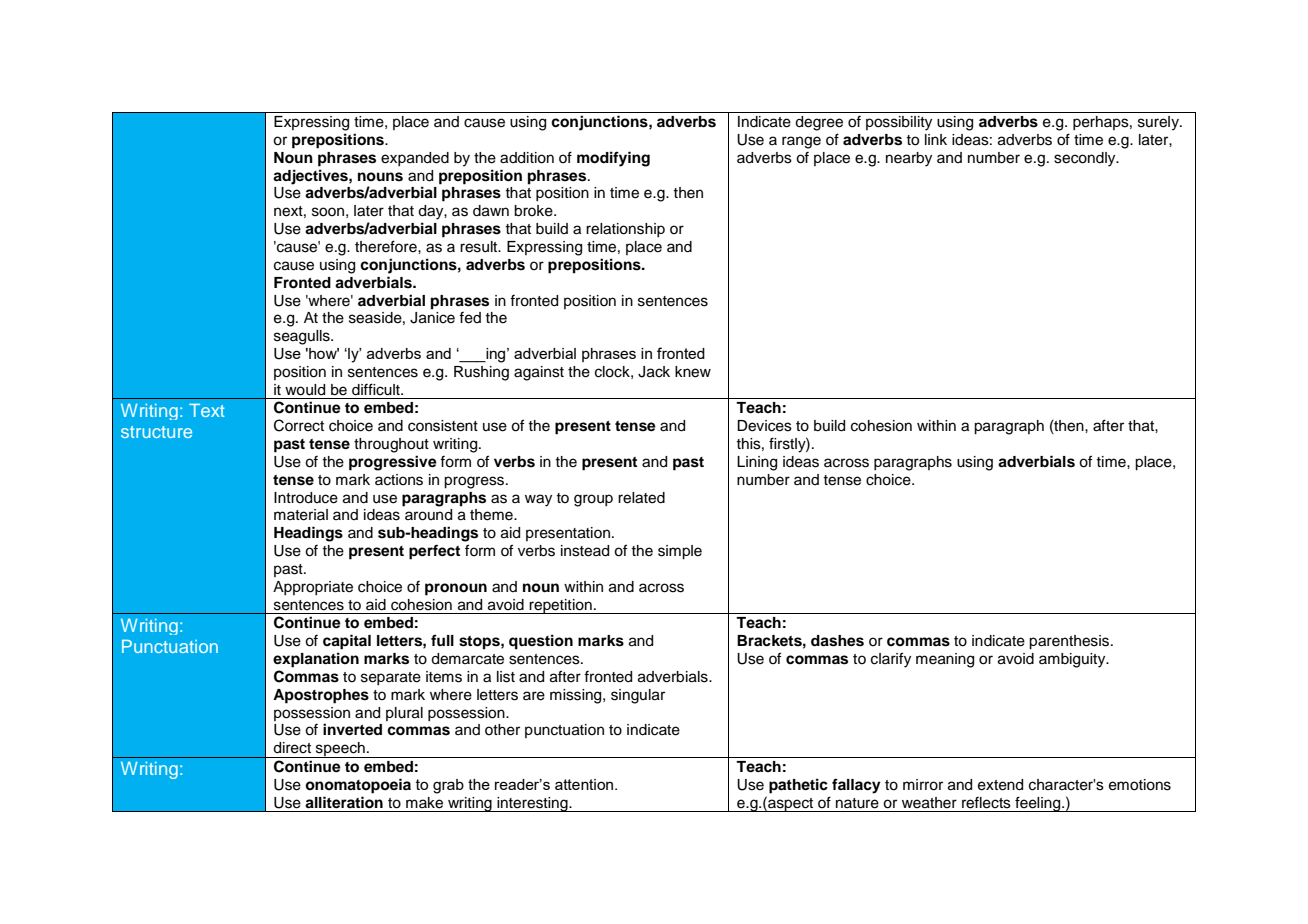 The height and width of the document is (924, 1308). What do you see at coordinates (585, 784) in the document?
I see `attention` at bounding box center [585, 784].
